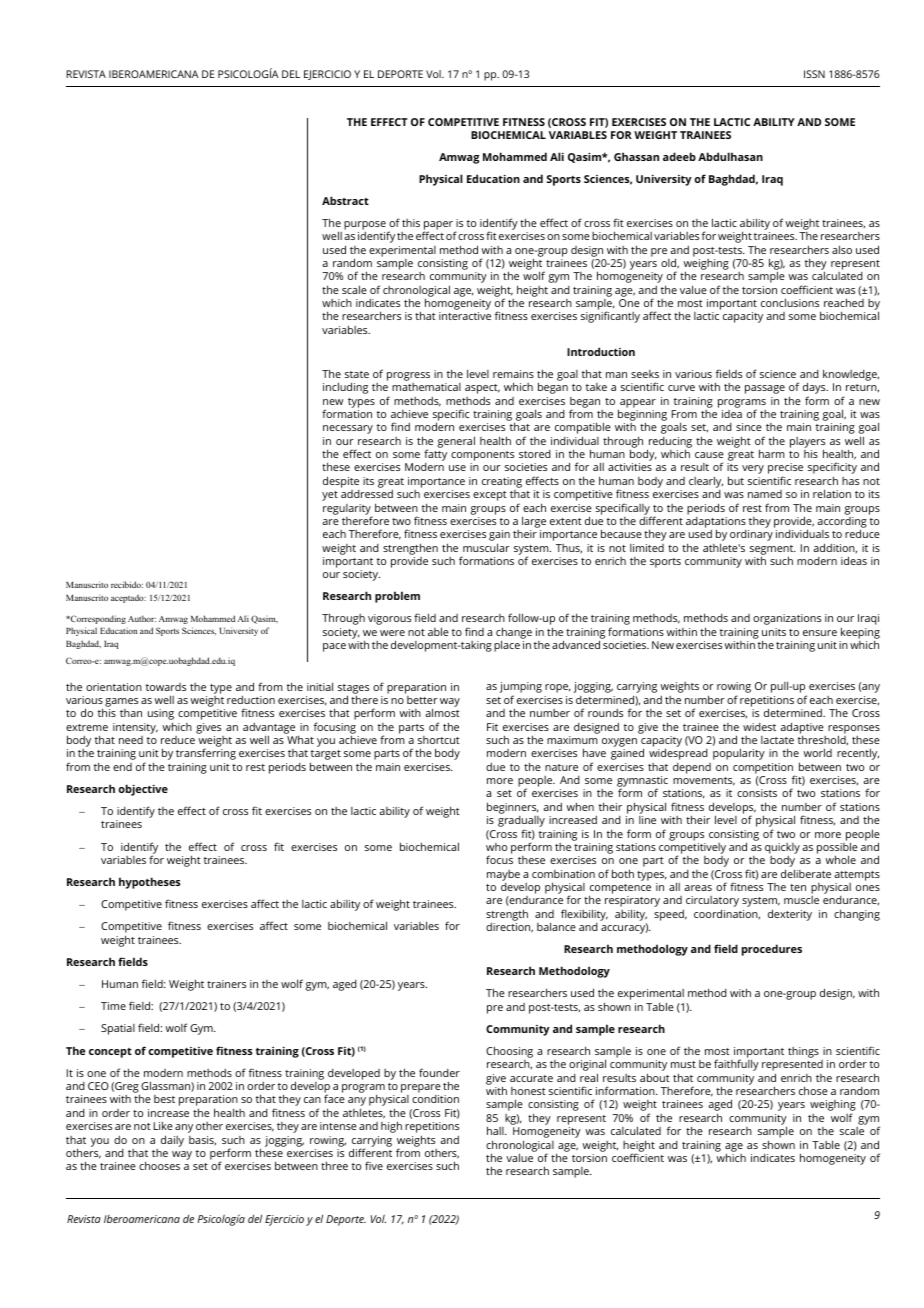 This document has width=924, height=1308. What do you see at coordinates (496, 1130) in the document?
I see `hall` at bounding box center [496, 1130].
